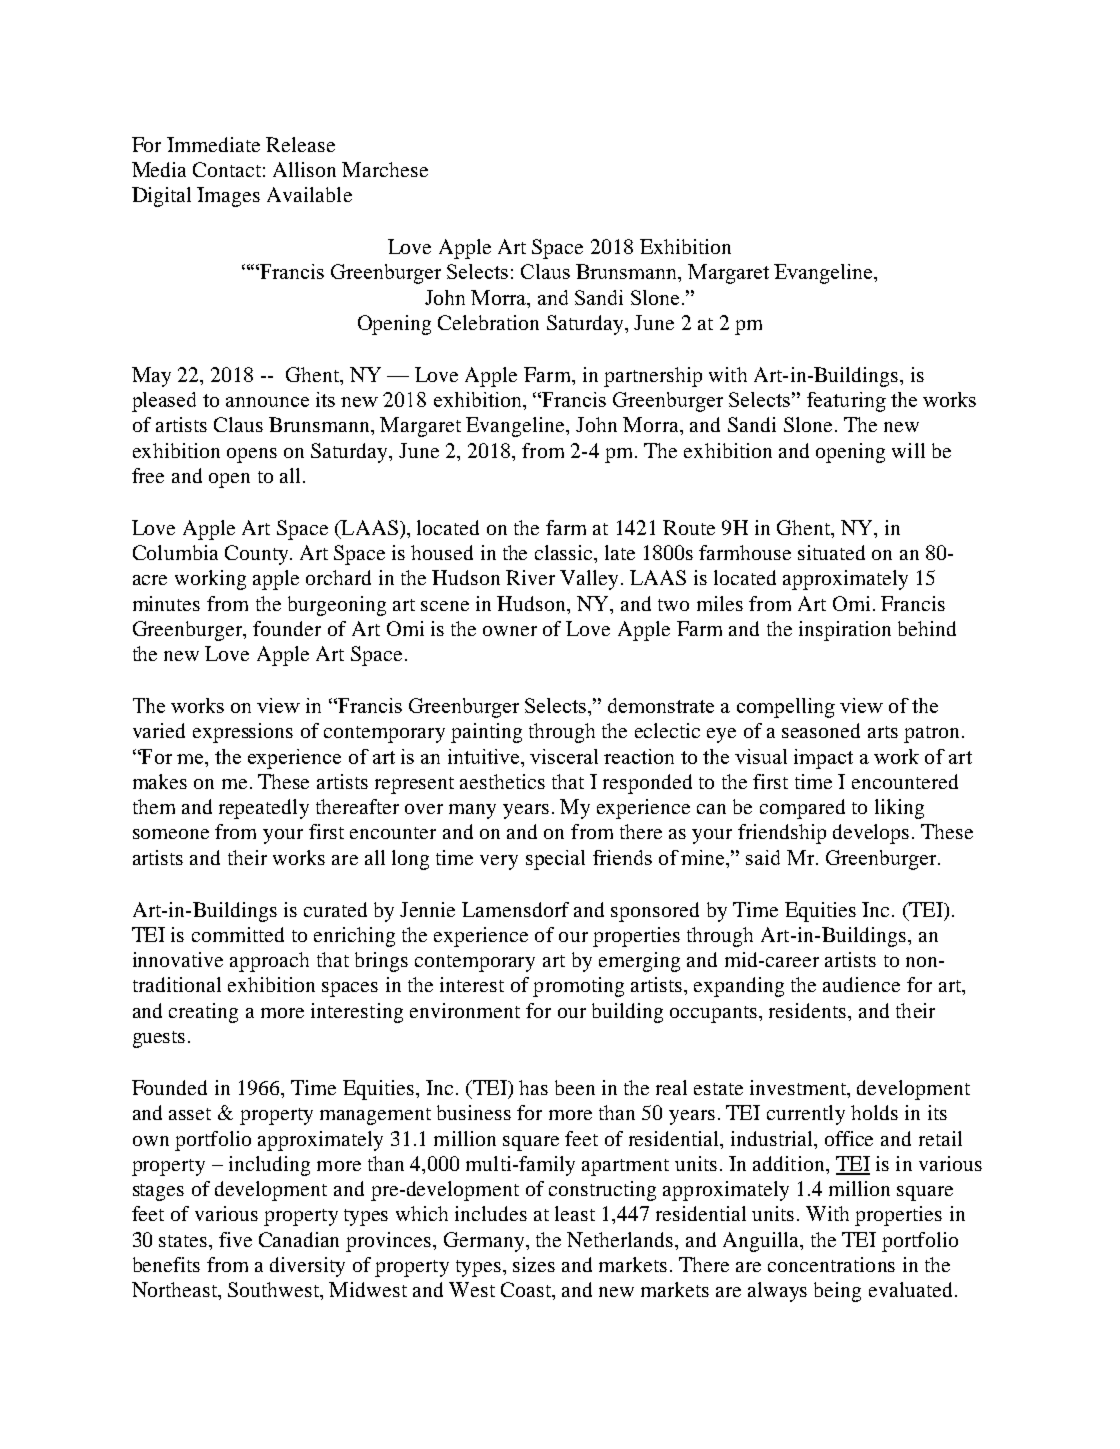 The height and width of the screenshot is (1449, 1120). I want to click on committed, so click(238, 934).
